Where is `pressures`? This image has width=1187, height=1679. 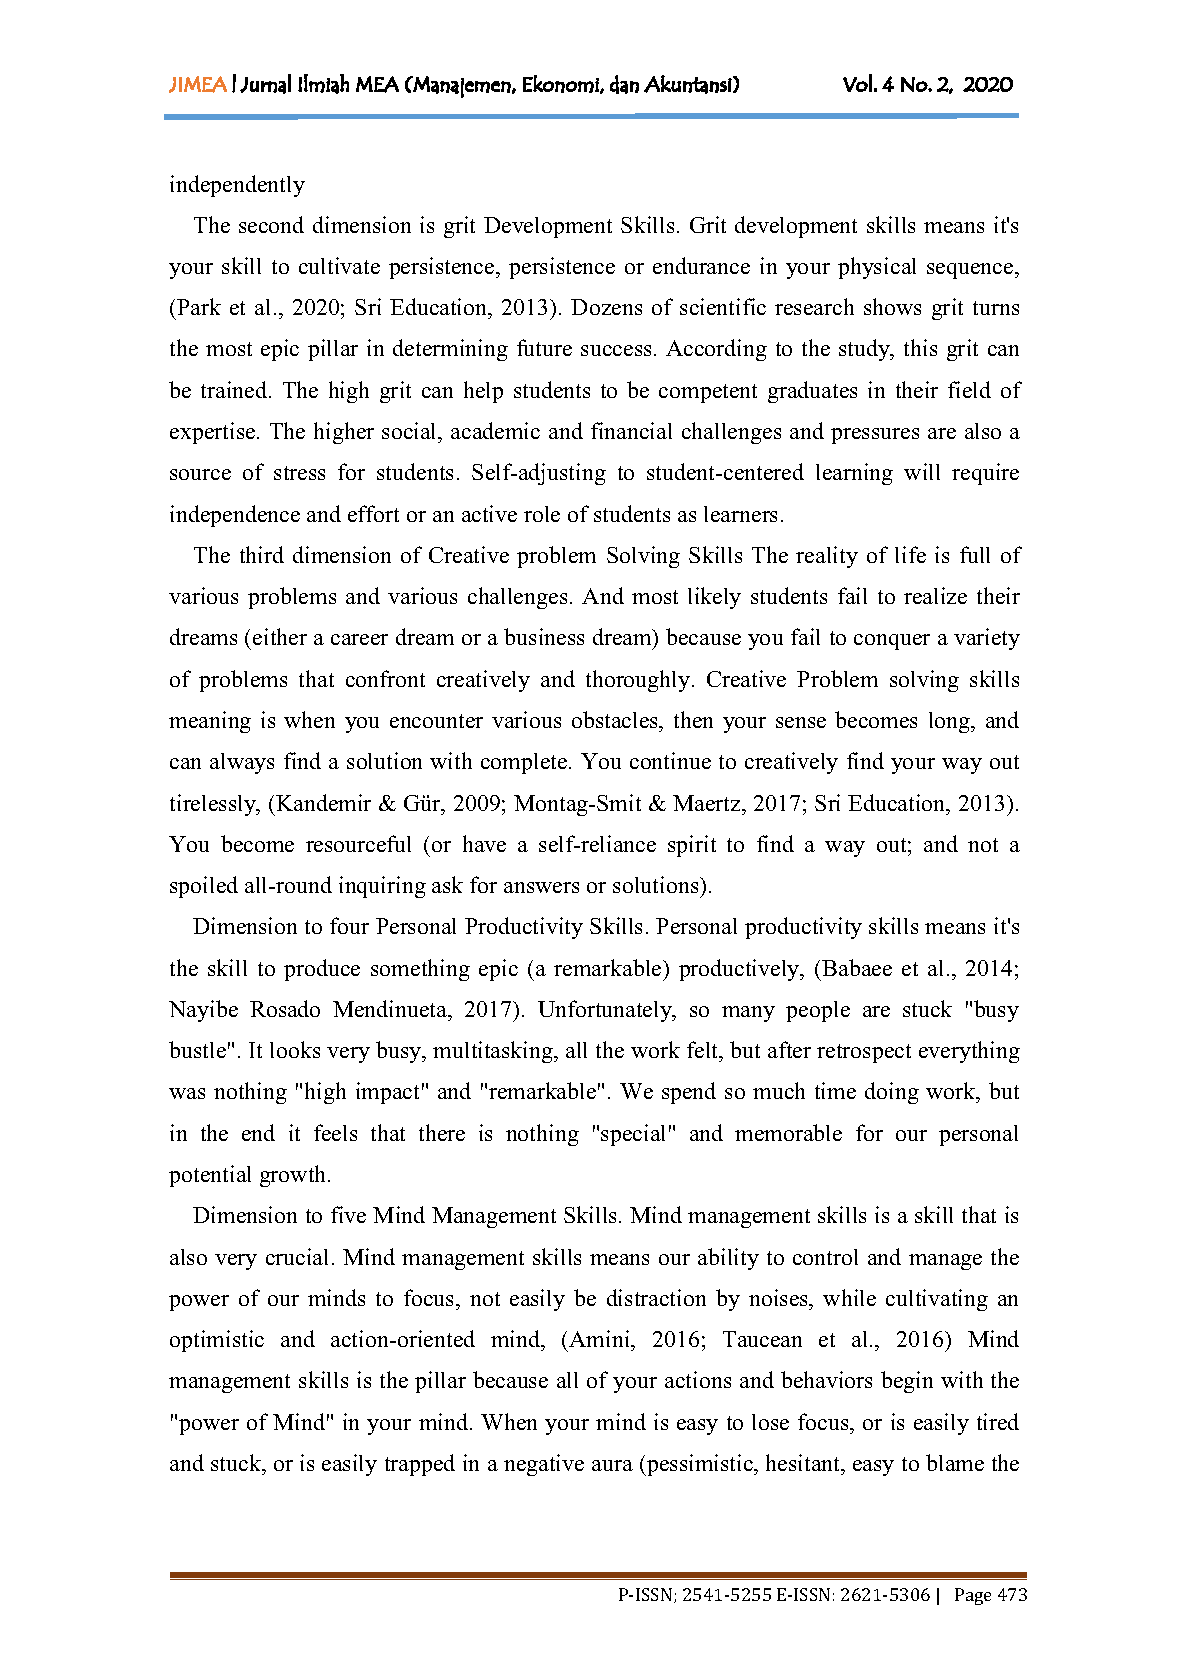
pressures is located at coordinates (875, 436).
